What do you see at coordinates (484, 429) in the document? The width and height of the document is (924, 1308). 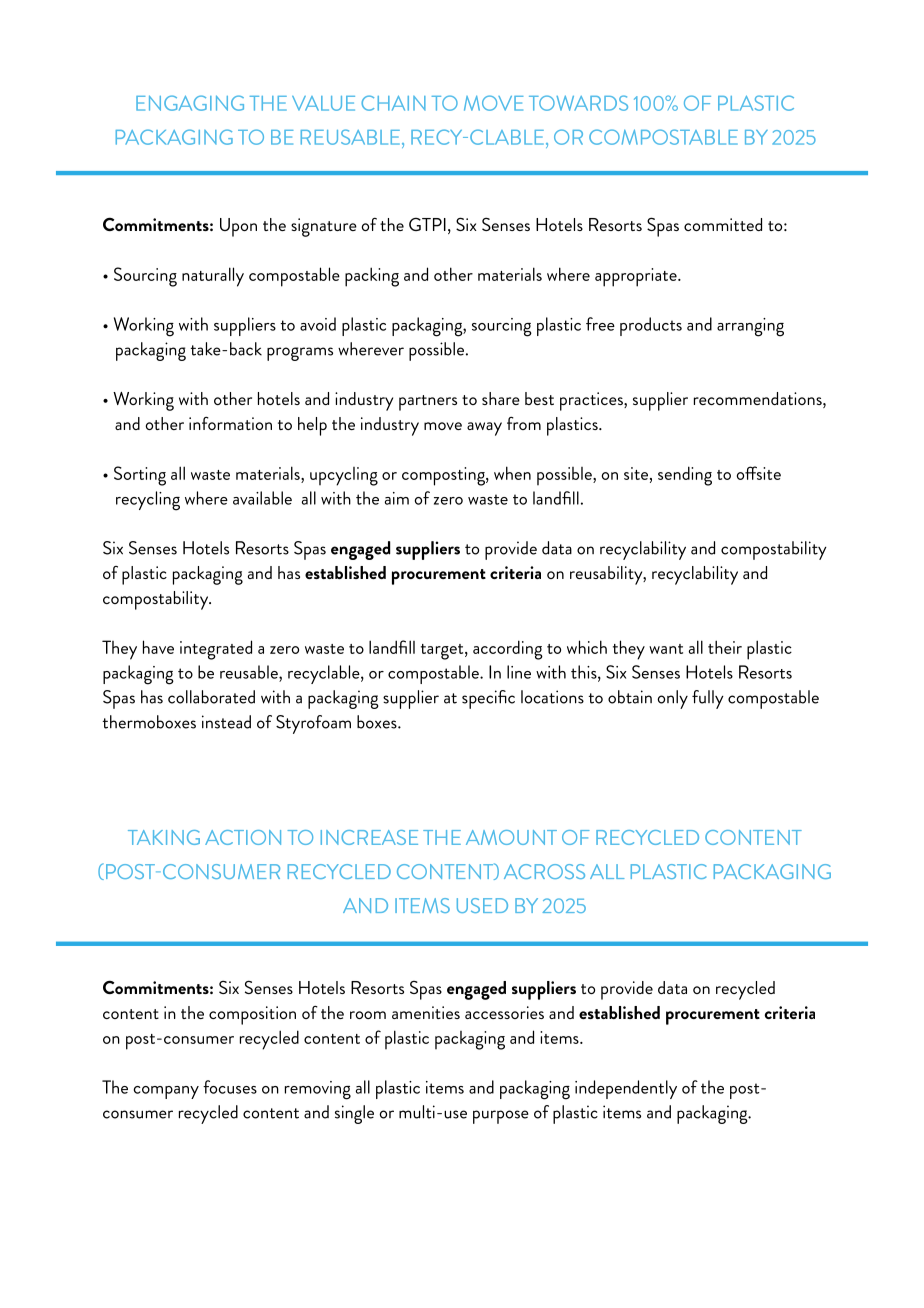 I see `away` at bounding box center [484, 429].
